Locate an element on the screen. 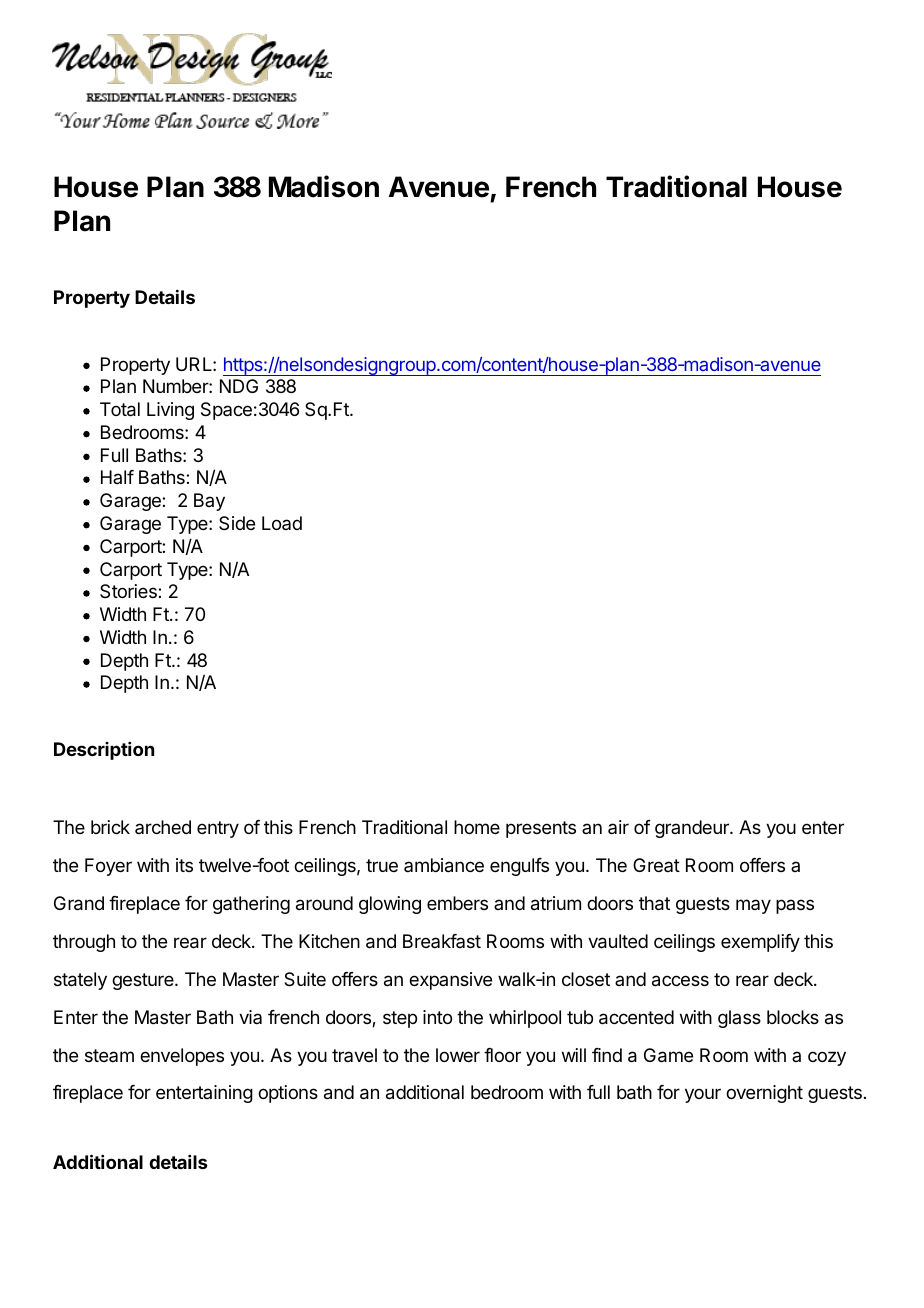 This screenshot has height=1308, width=924. Description is located at coordinates (104, 751).
